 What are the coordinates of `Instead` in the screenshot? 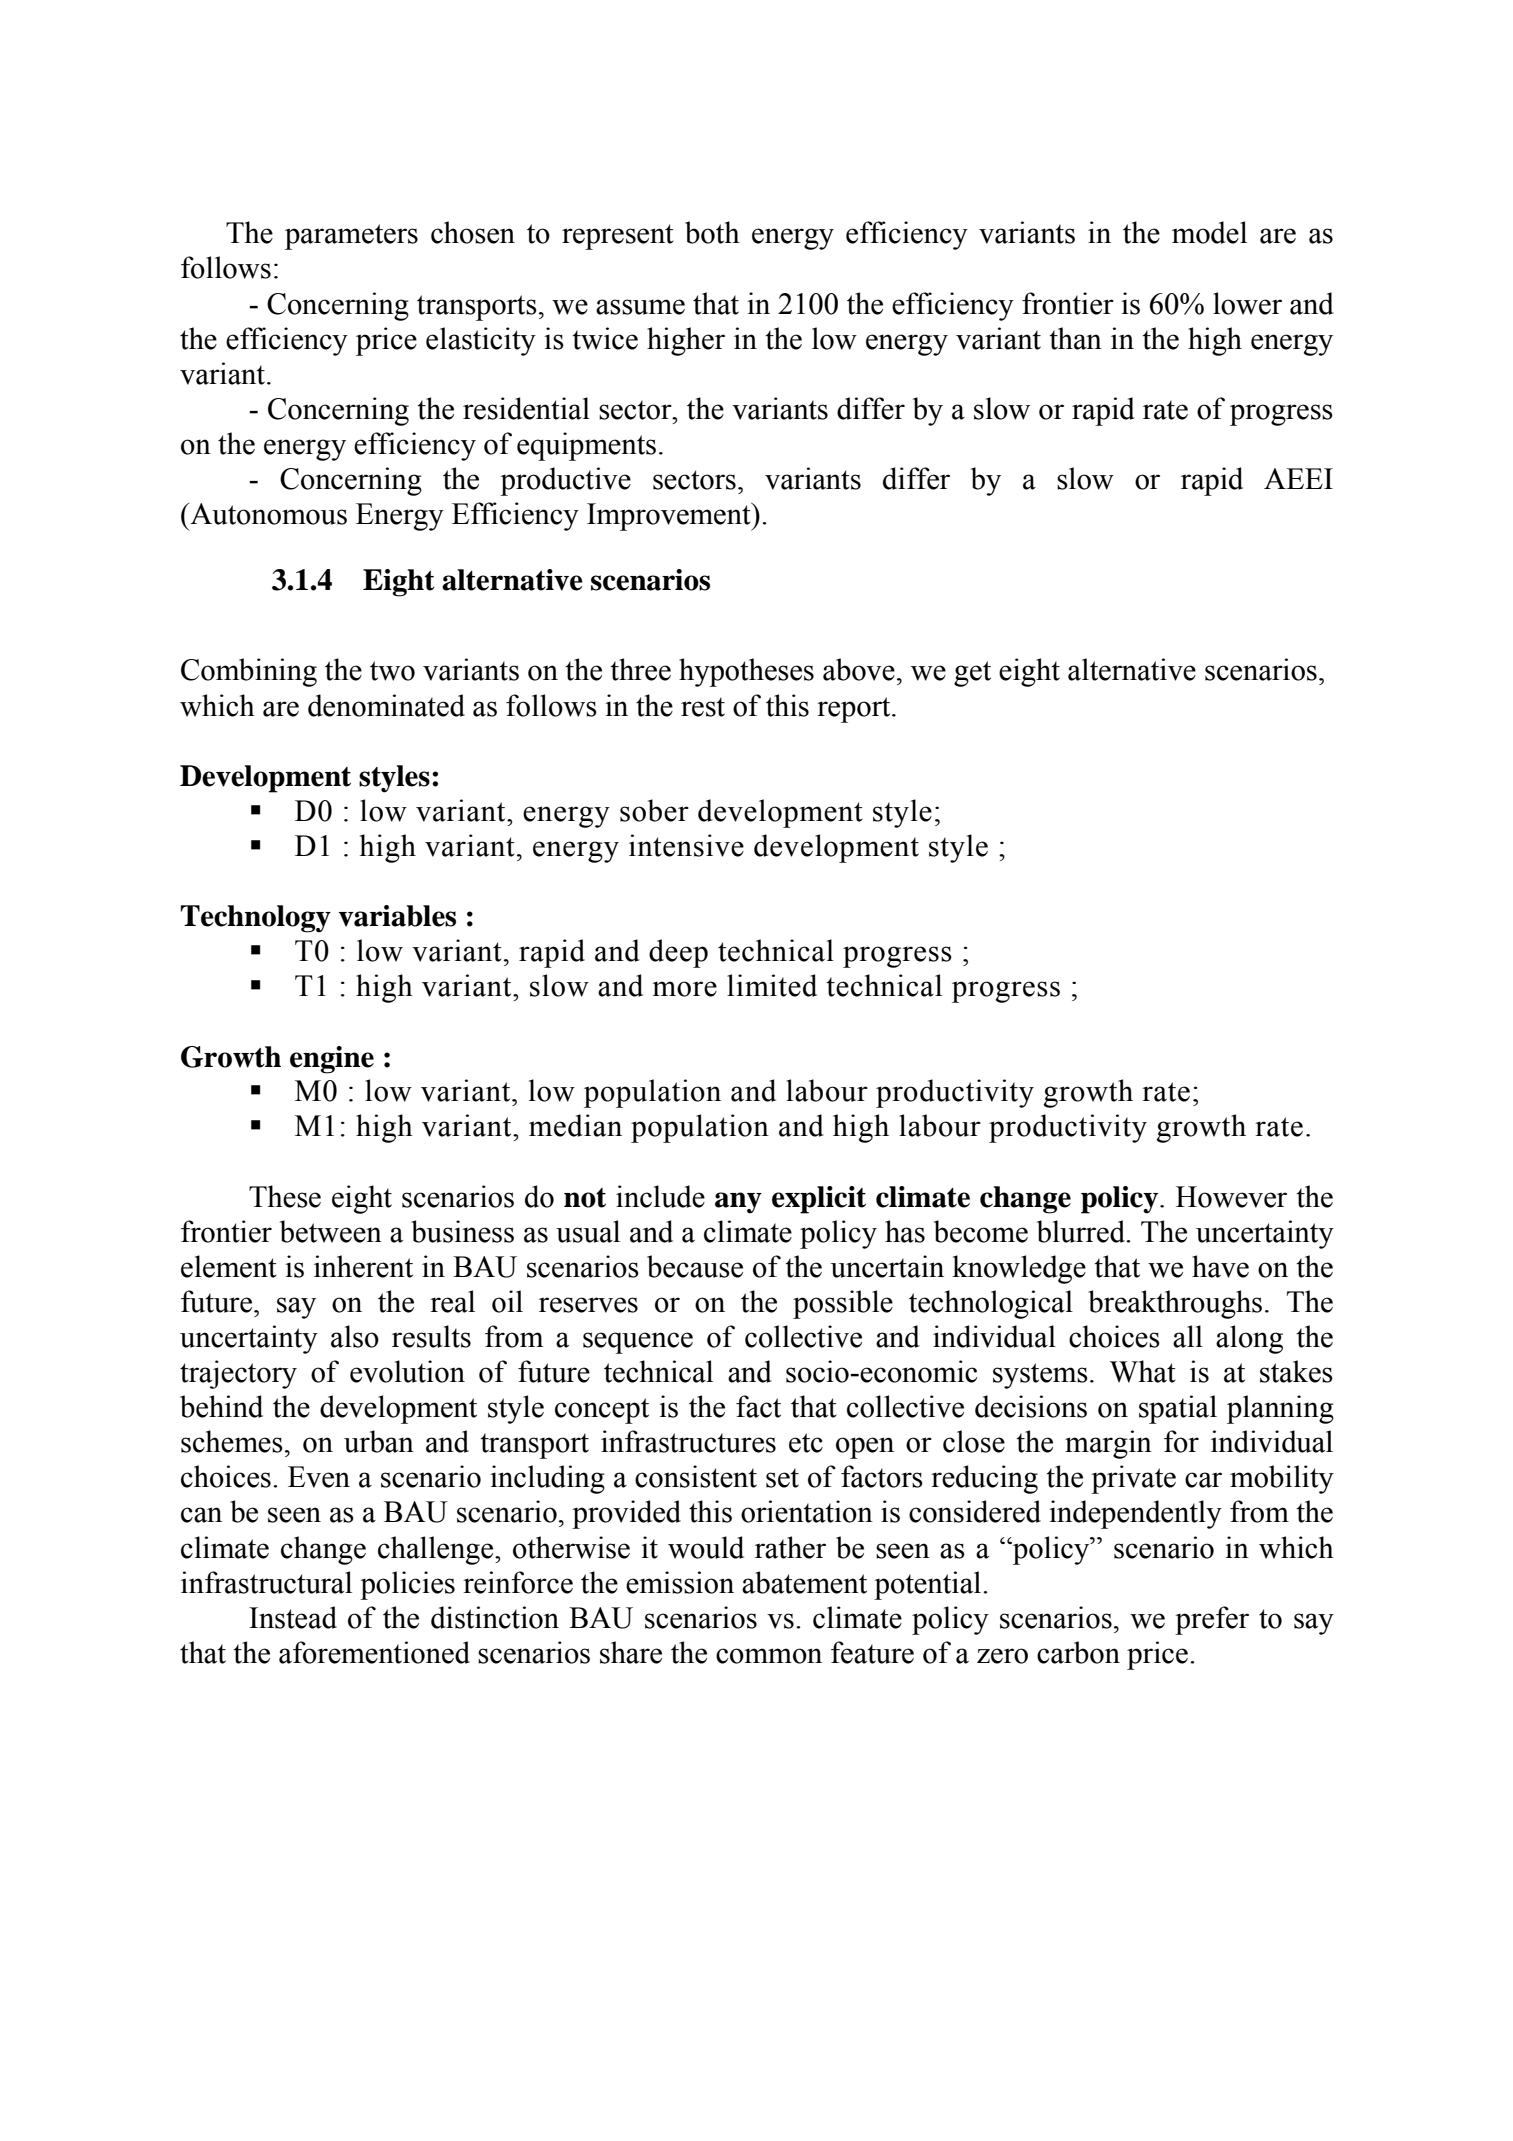 It's located at (293, 1617).
